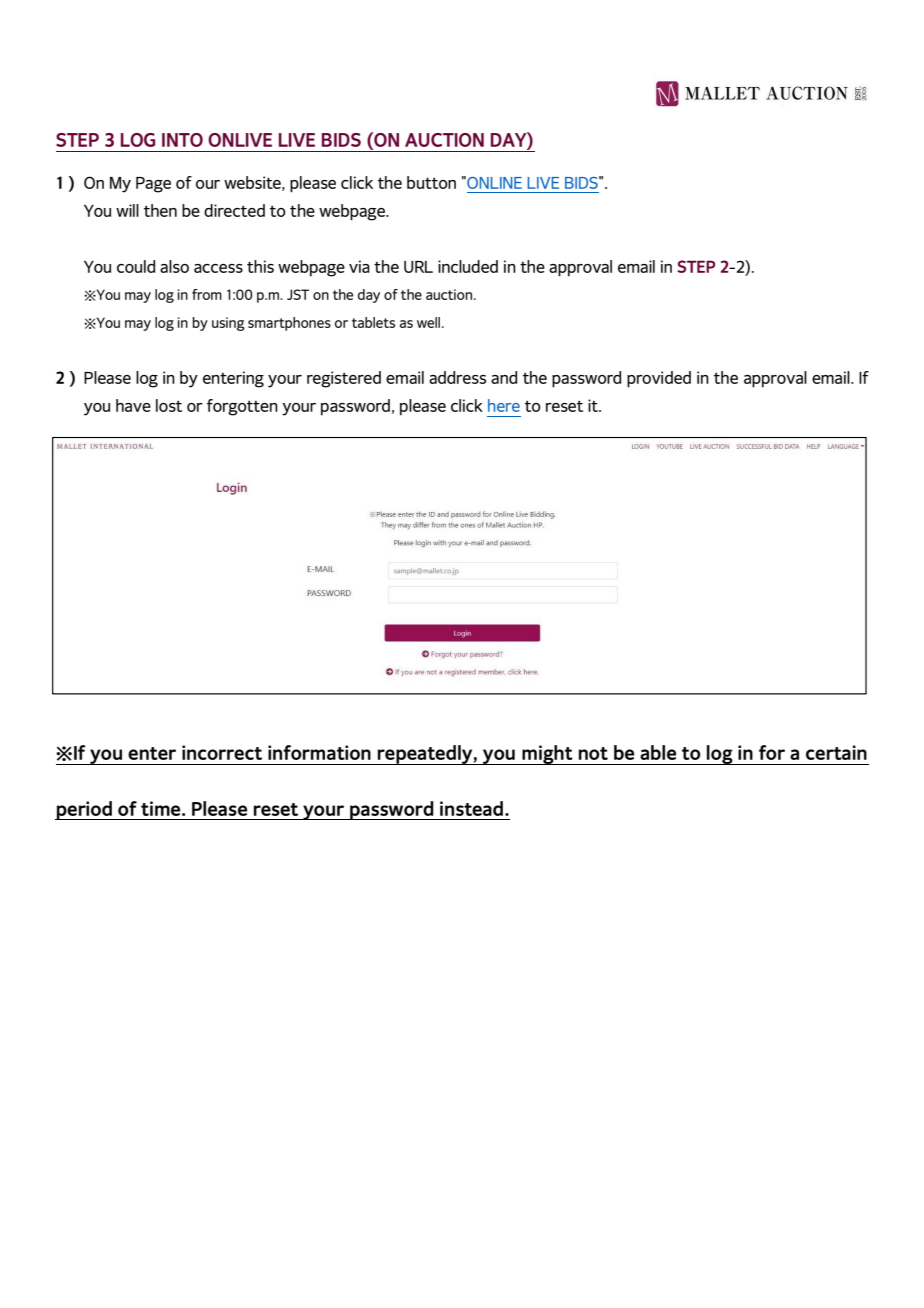  Describe the element at coordinates (836, 752) in the screenshot. I see `certain` at that location.
